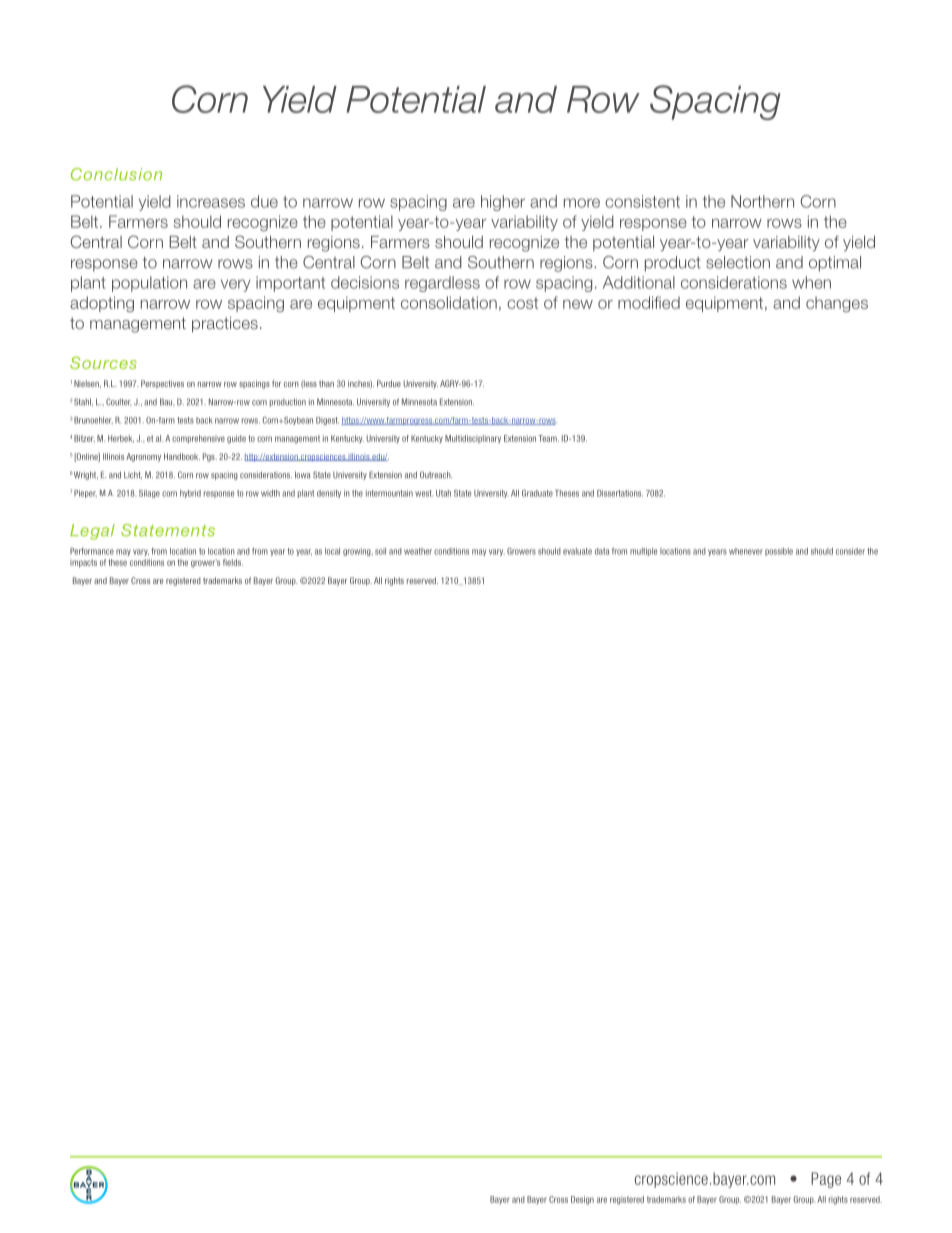  I want to click on possible, so click(779, 552).
